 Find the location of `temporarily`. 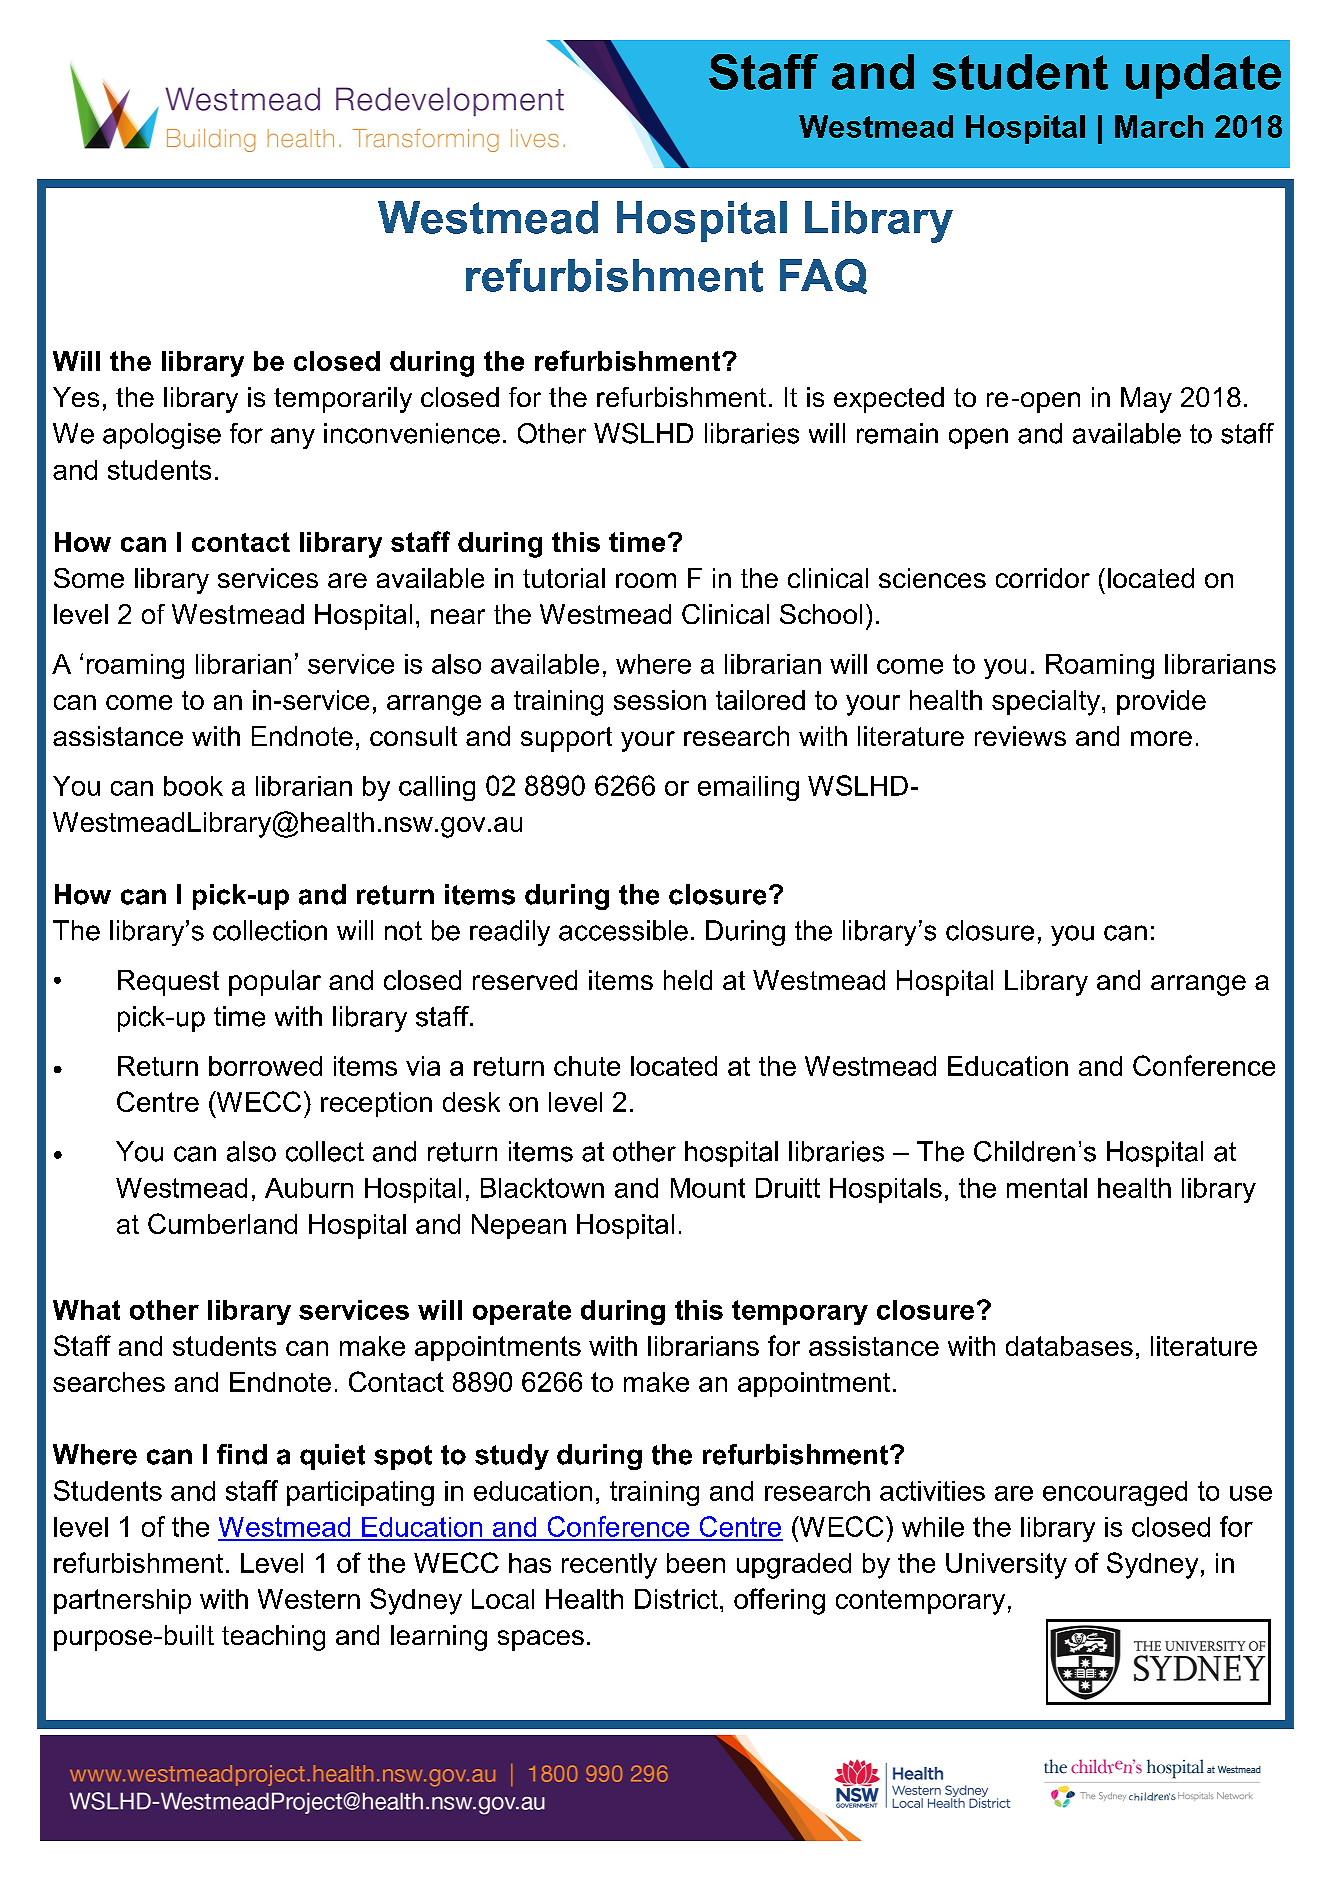

temporarily is located at coordinates (343, 400).
